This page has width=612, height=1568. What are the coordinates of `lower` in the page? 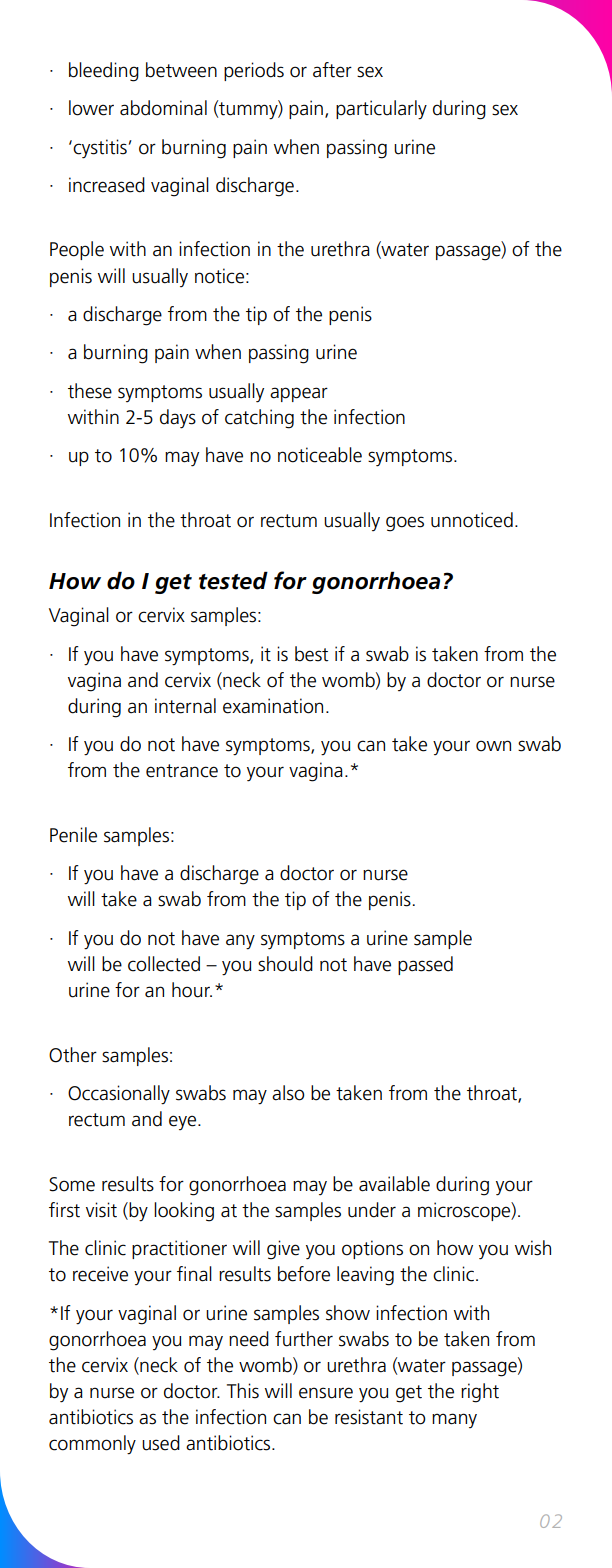 It's located at (91, 108).
